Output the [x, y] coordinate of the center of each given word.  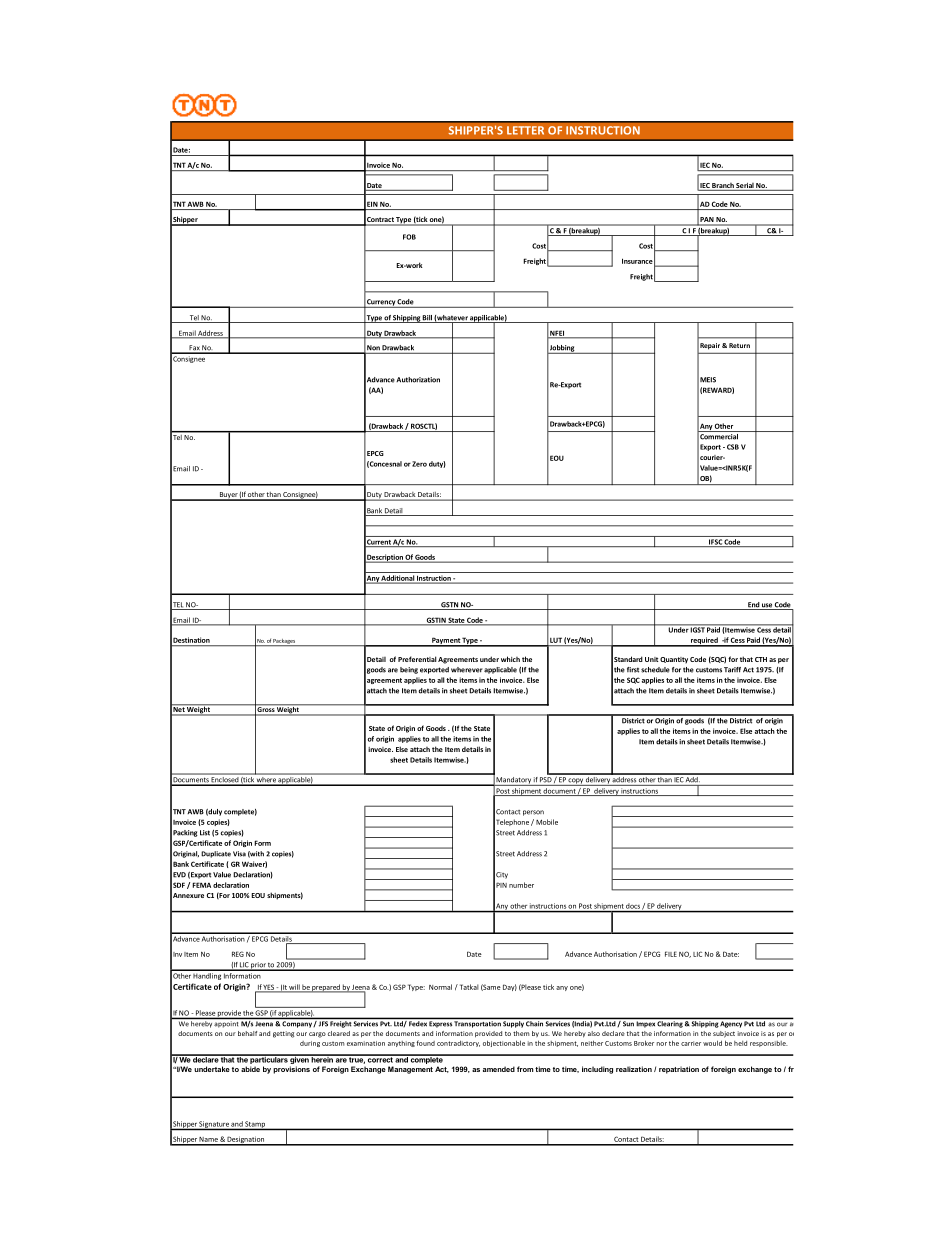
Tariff [732, 670]
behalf [247, 1033]
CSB [733, 447]
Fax [194, 349]
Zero [419, 464]
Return [739, 345]
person [533, 813]
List [205, 833]
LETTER [525, 130]
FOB [409, 237]
